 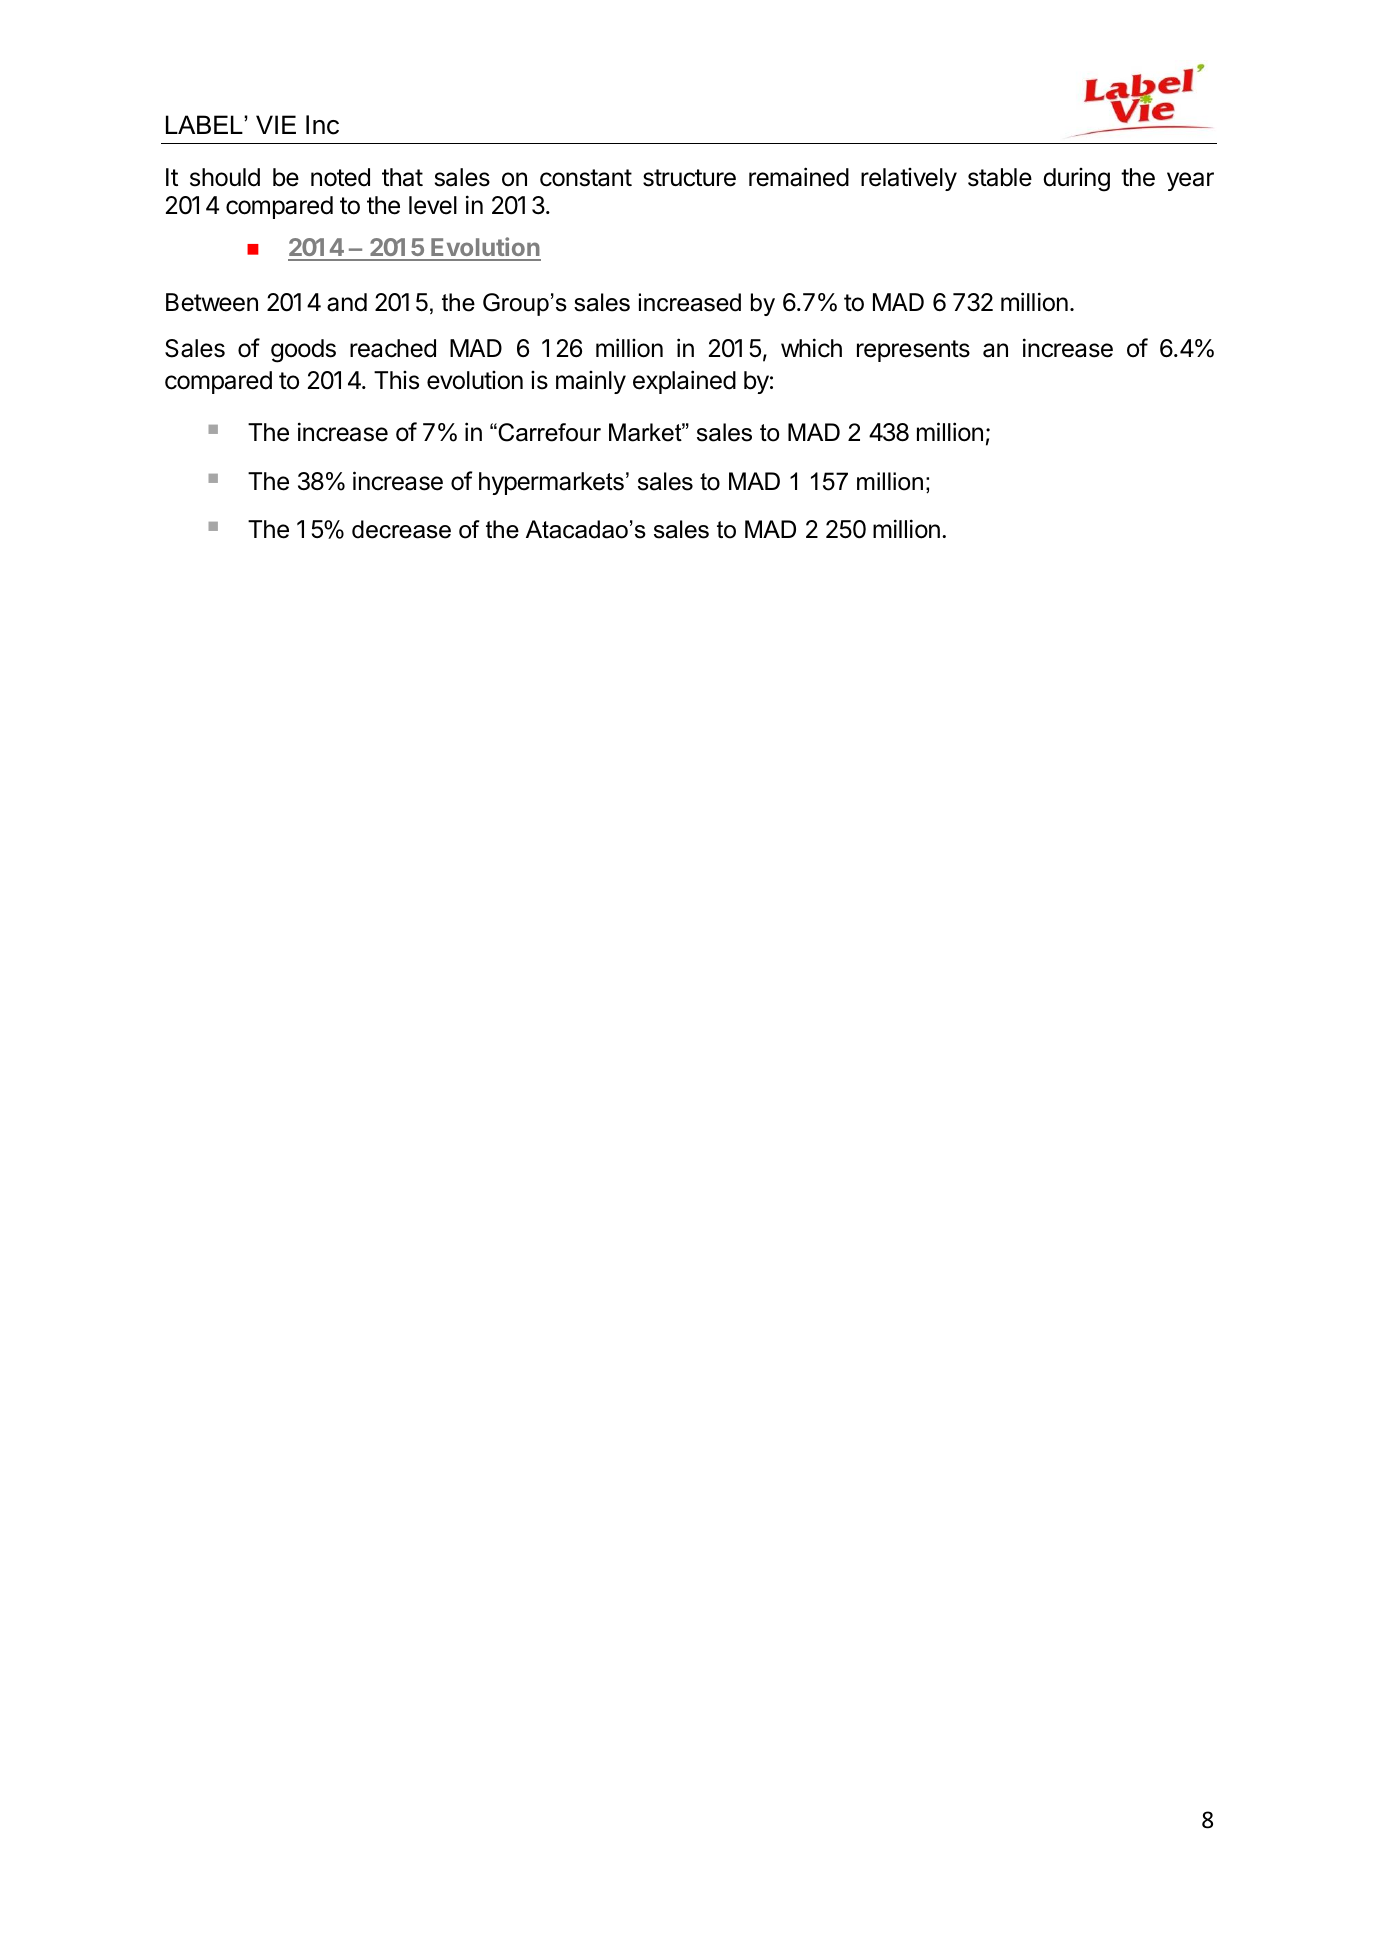 What do you see at coordinates (799, 177) in the document?
I see `remained` at bounding box center [799, 177].
